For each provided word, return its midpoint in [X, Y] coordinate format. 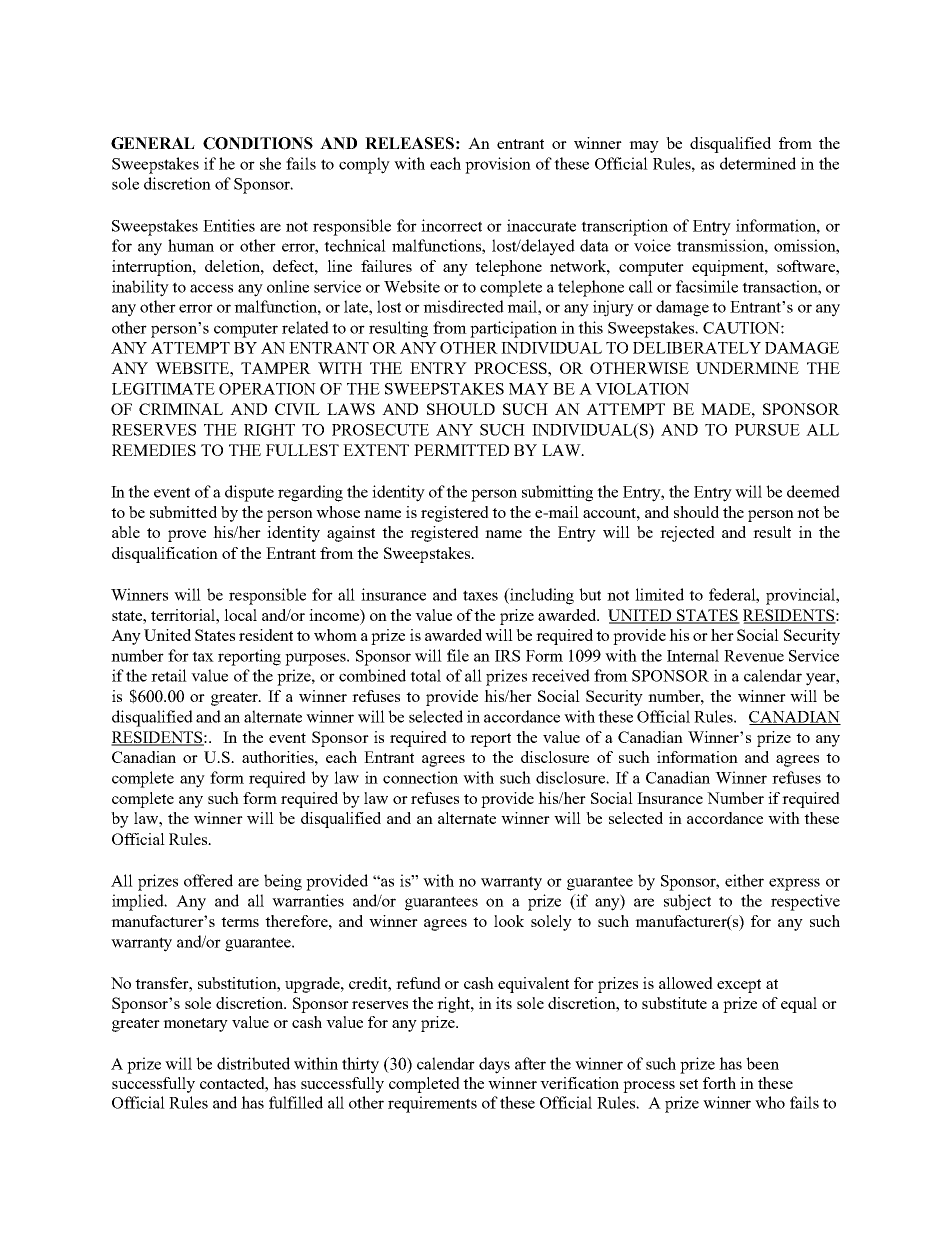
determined [758, 163]
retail [169, 675]
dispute [249, 493]
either [744, 880]
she [270, 163]
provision [498, 165]
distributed [253, 1063]
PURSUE [767, 430]
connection [420, 777]
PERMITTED [461, 450]
